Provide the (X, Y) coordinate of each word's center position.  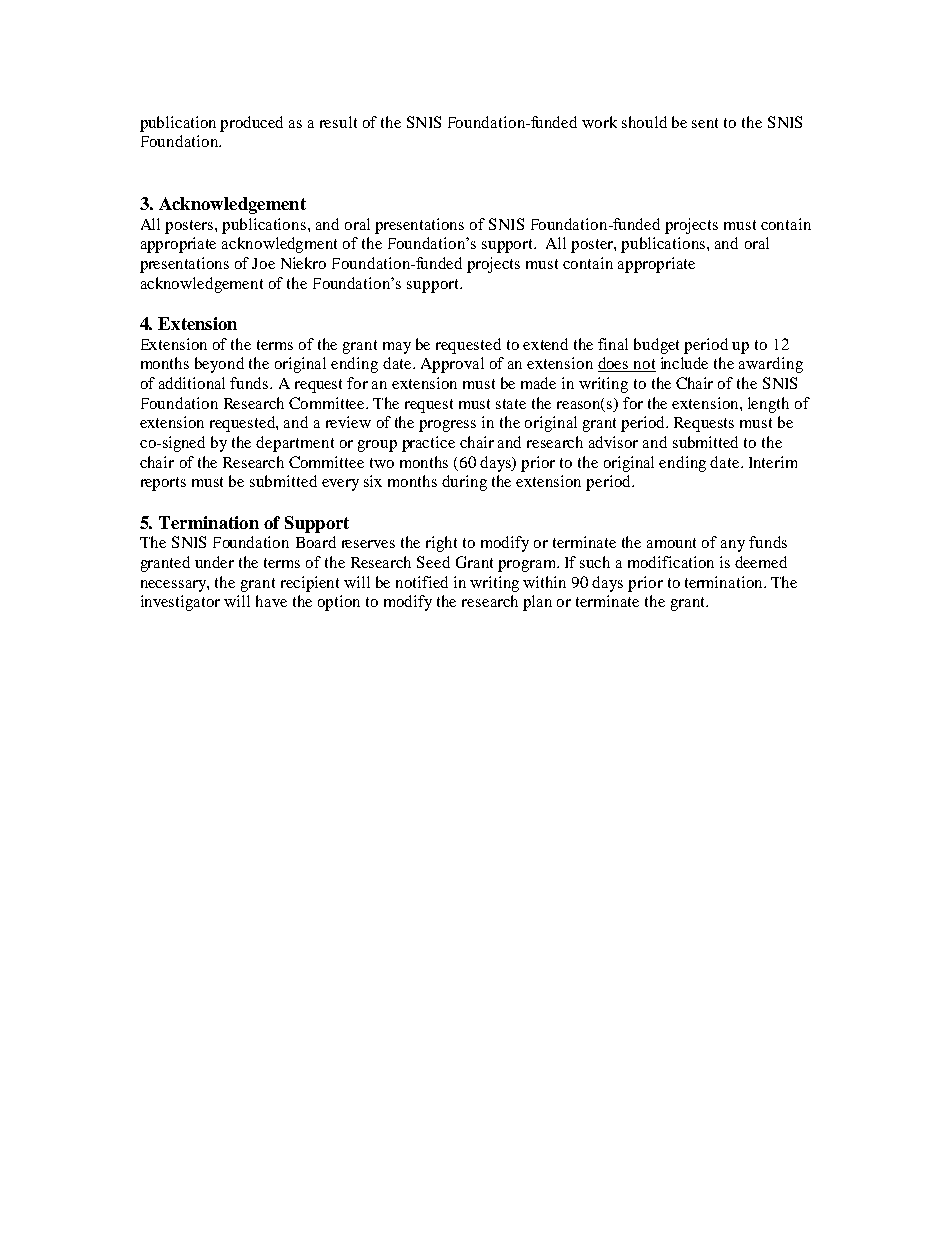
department (295, 444)
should (644, 122)
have (271, 601)
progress (447, 426)
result (338, 122)
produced (251, 124)
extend (545, 344)
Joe (263, 263)
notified (422, 582)
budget (656, 346)
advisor (613, 442)
